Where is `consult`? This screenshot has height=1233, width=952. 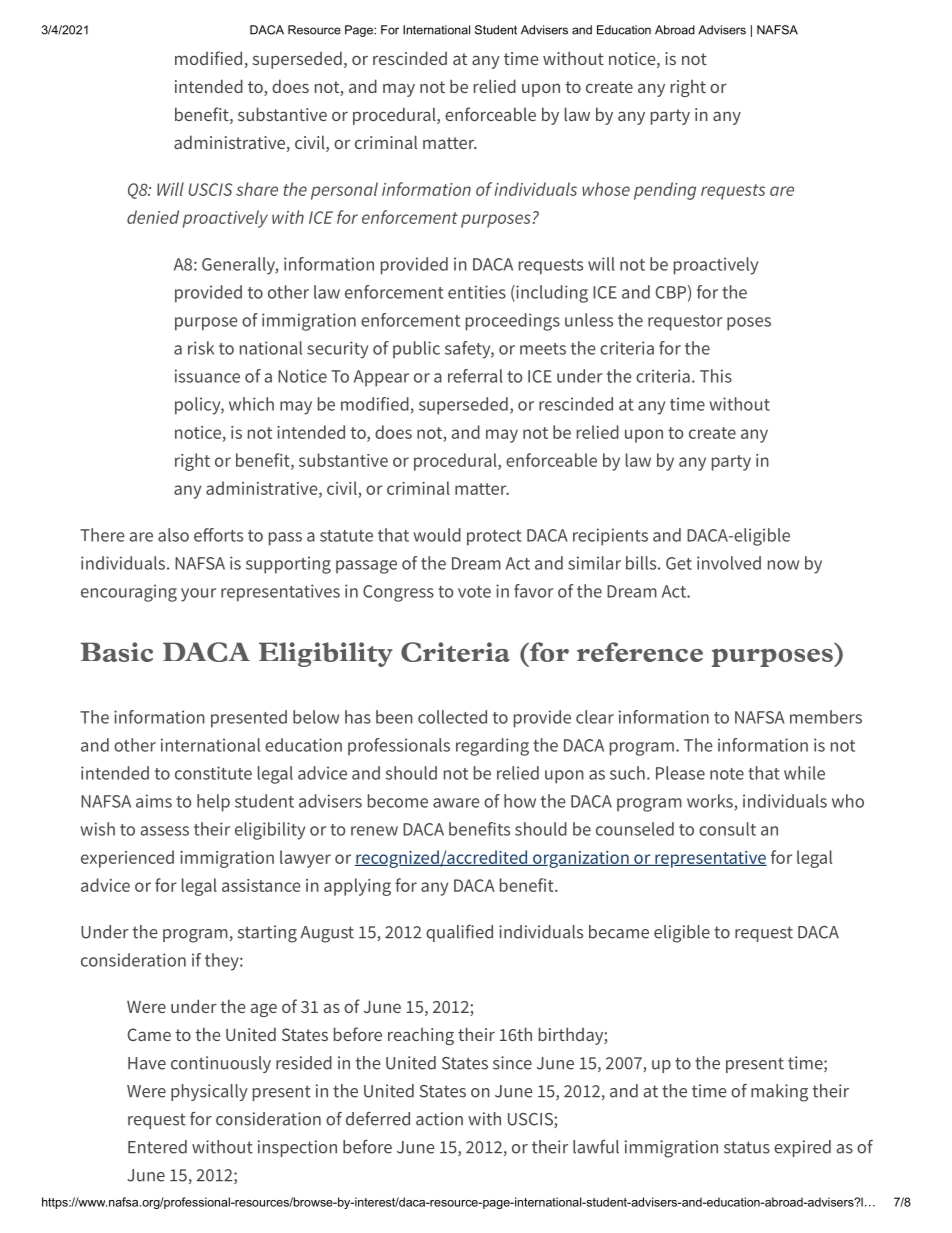
consult is located at coordinates (727, 829).
